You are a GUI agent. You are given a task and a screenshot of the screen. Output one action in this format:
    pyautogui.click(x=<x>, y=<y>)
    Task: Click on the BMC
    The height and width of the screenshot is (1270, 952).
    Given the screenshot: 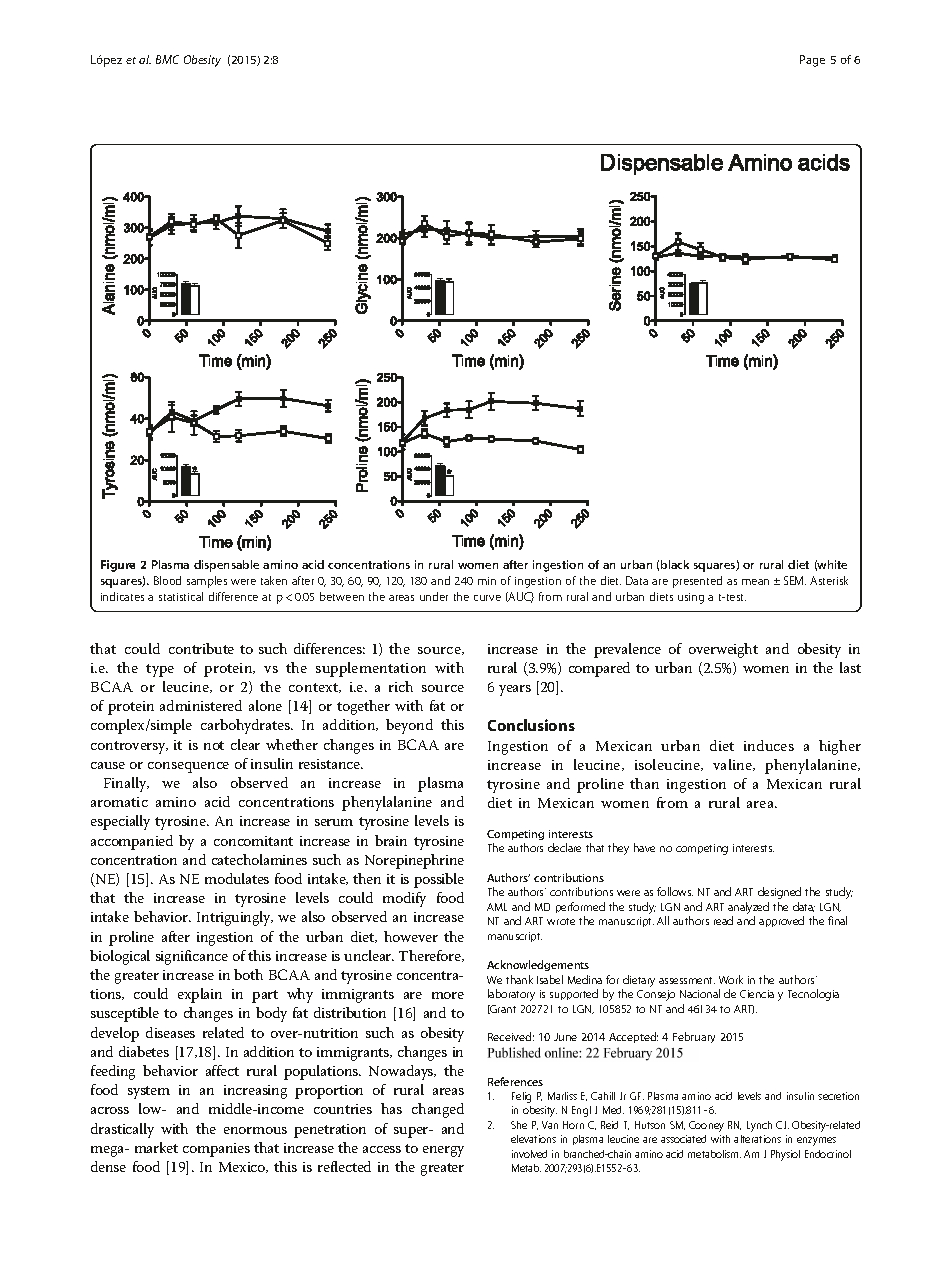 What is the action you would take?
    pyautogui.click(x=167, y=59)
